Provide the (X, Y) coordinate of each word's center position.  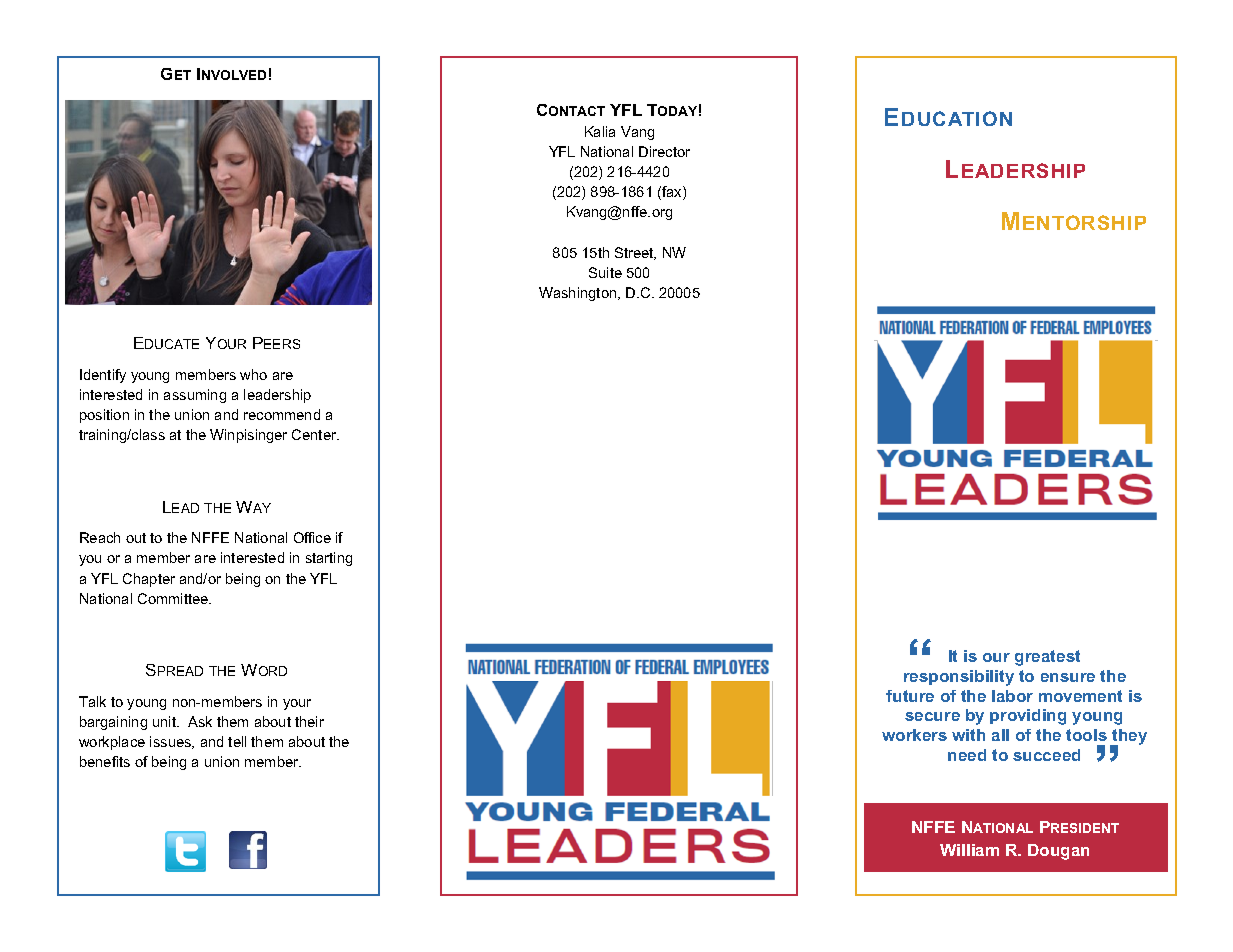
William (969, 850)
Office (312, 537)
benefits (105, 761)
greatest (1047, 658)
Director (664, 151)
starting (329, 559)
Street (635, 253)
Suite (605, 272)
